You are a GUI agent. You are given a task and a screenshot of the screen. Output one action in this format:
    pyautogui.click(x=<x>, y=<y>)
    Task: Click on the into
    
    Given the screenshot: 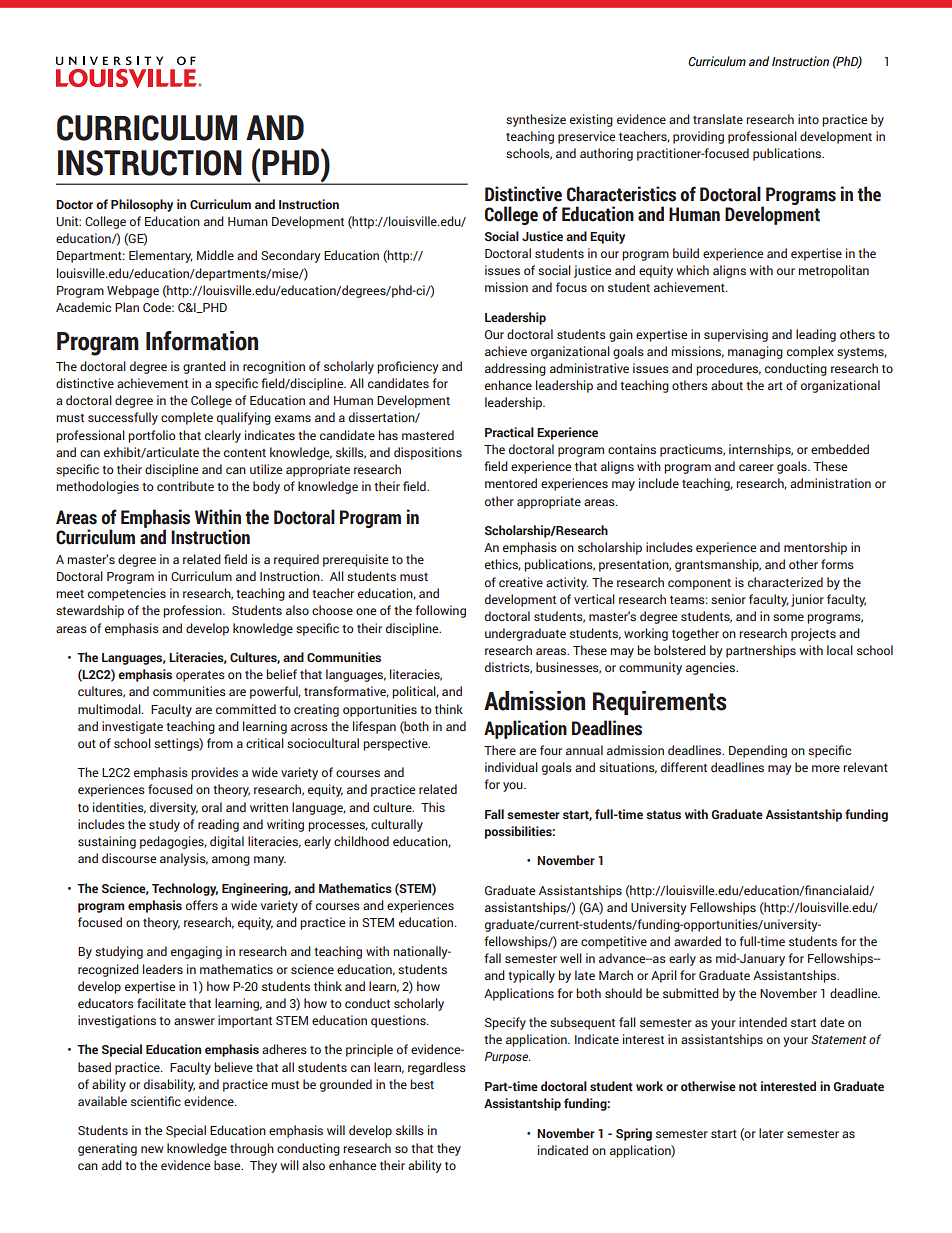 What is the action you would take?
    pyautogui.click(x=808, y=119)
